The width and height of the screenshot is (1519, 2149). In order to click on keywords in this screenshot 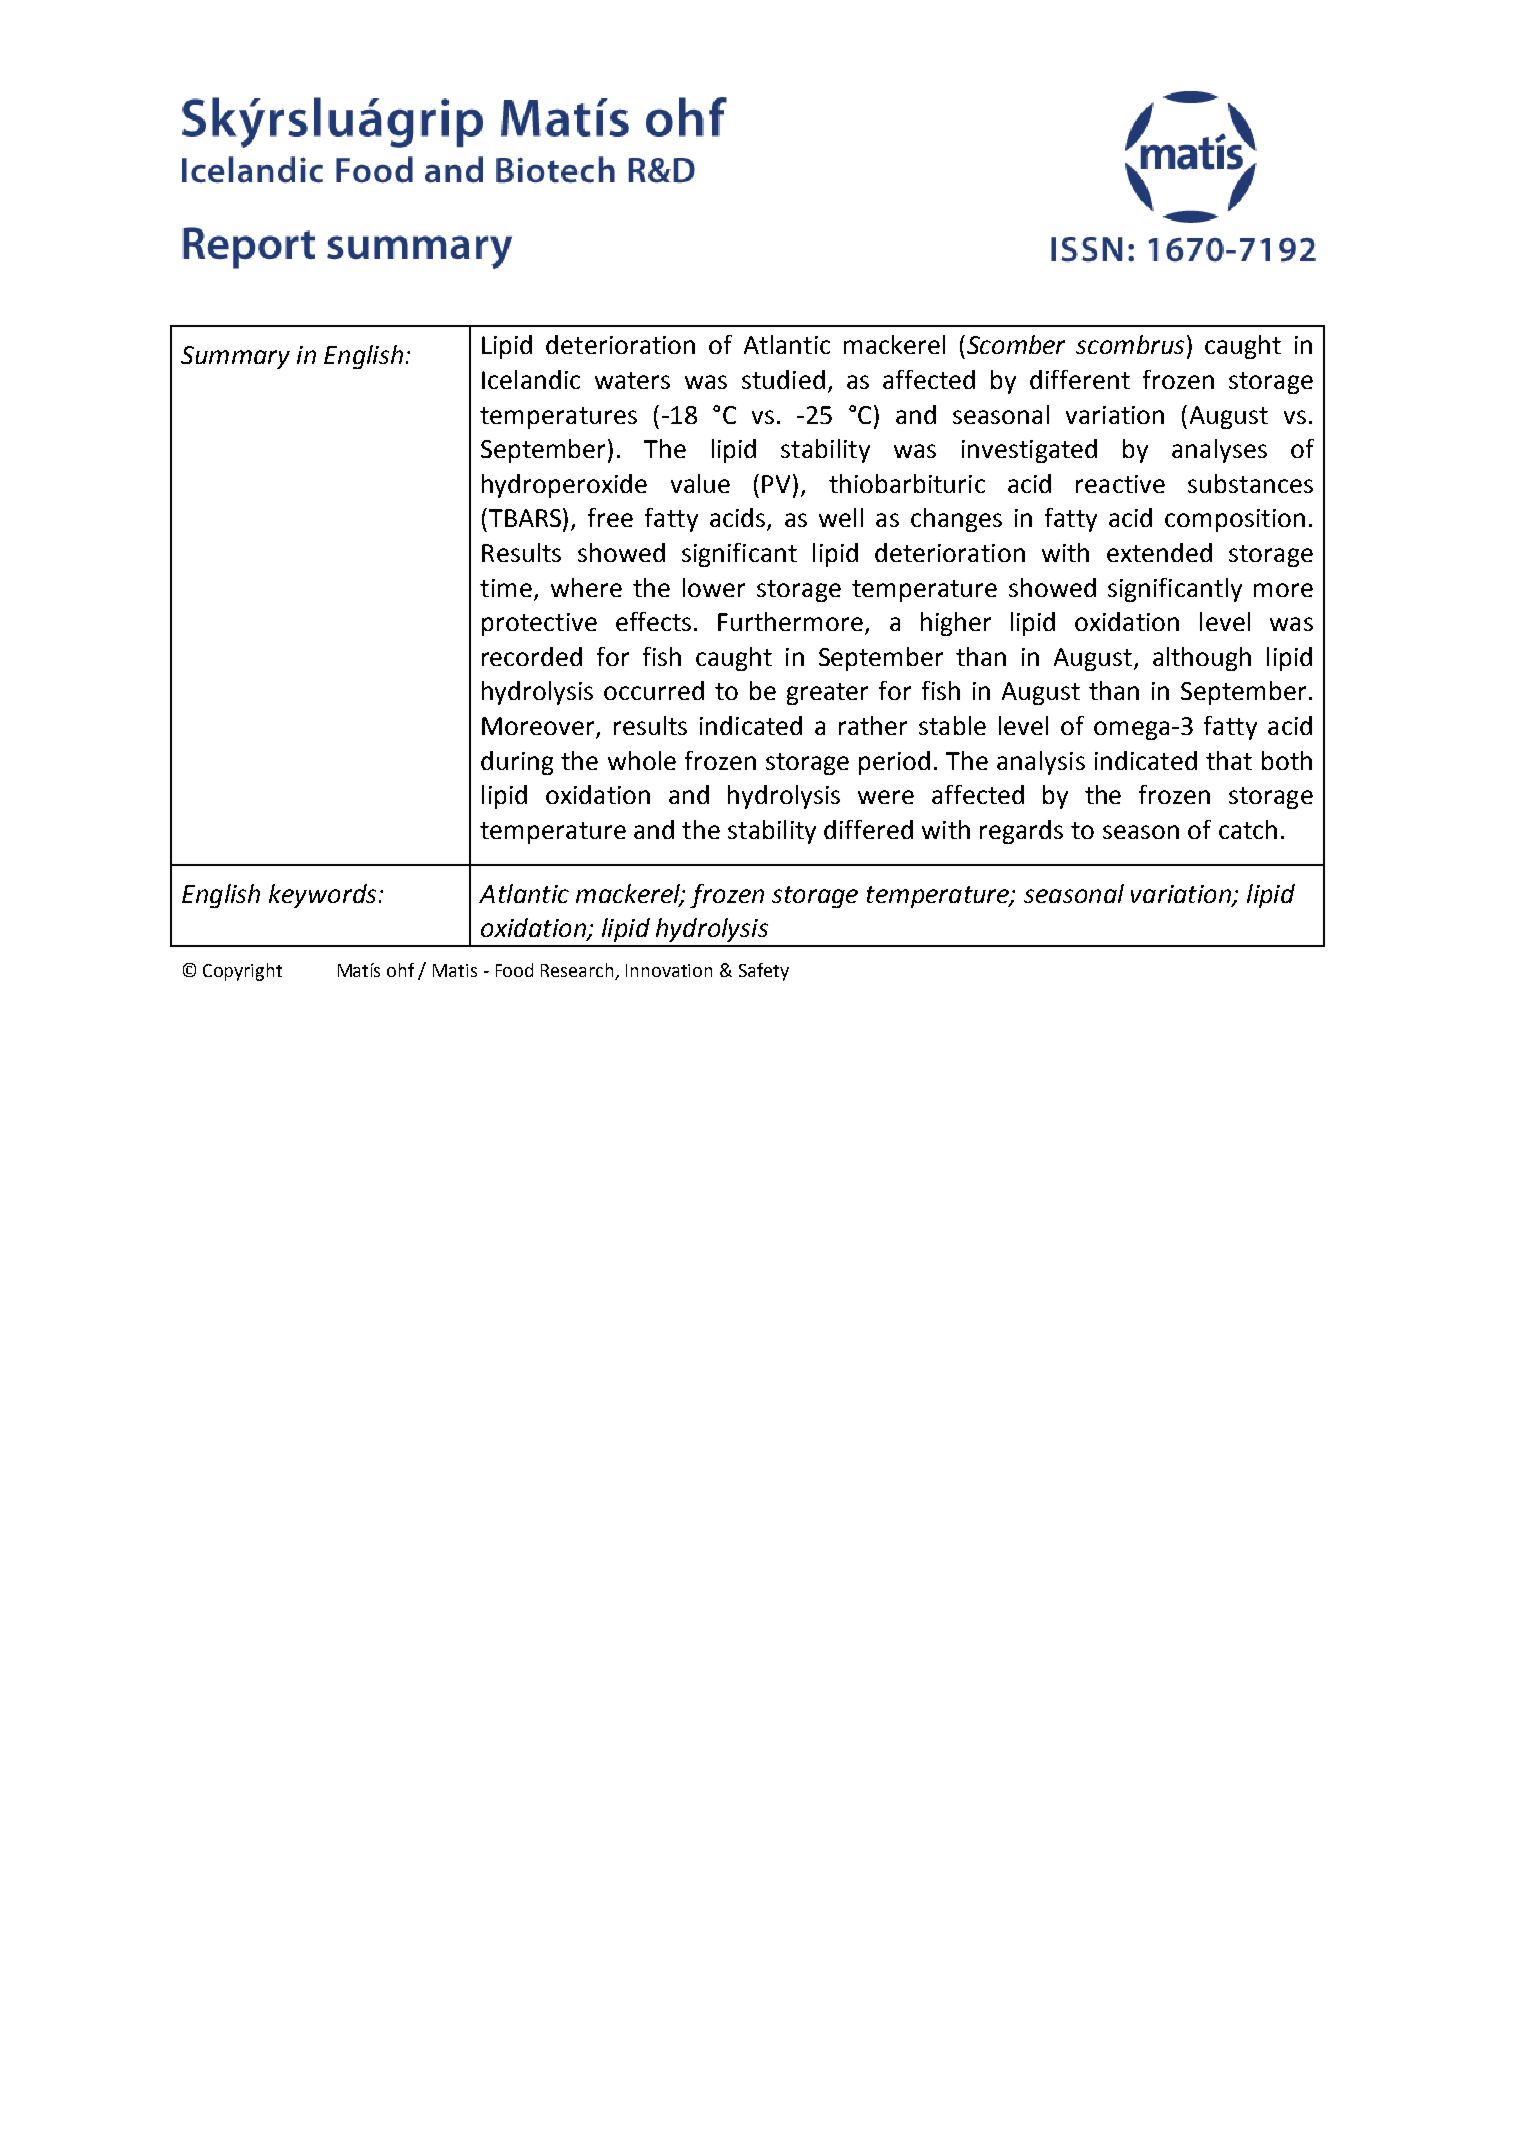, I will do `click(322, 896)`.
